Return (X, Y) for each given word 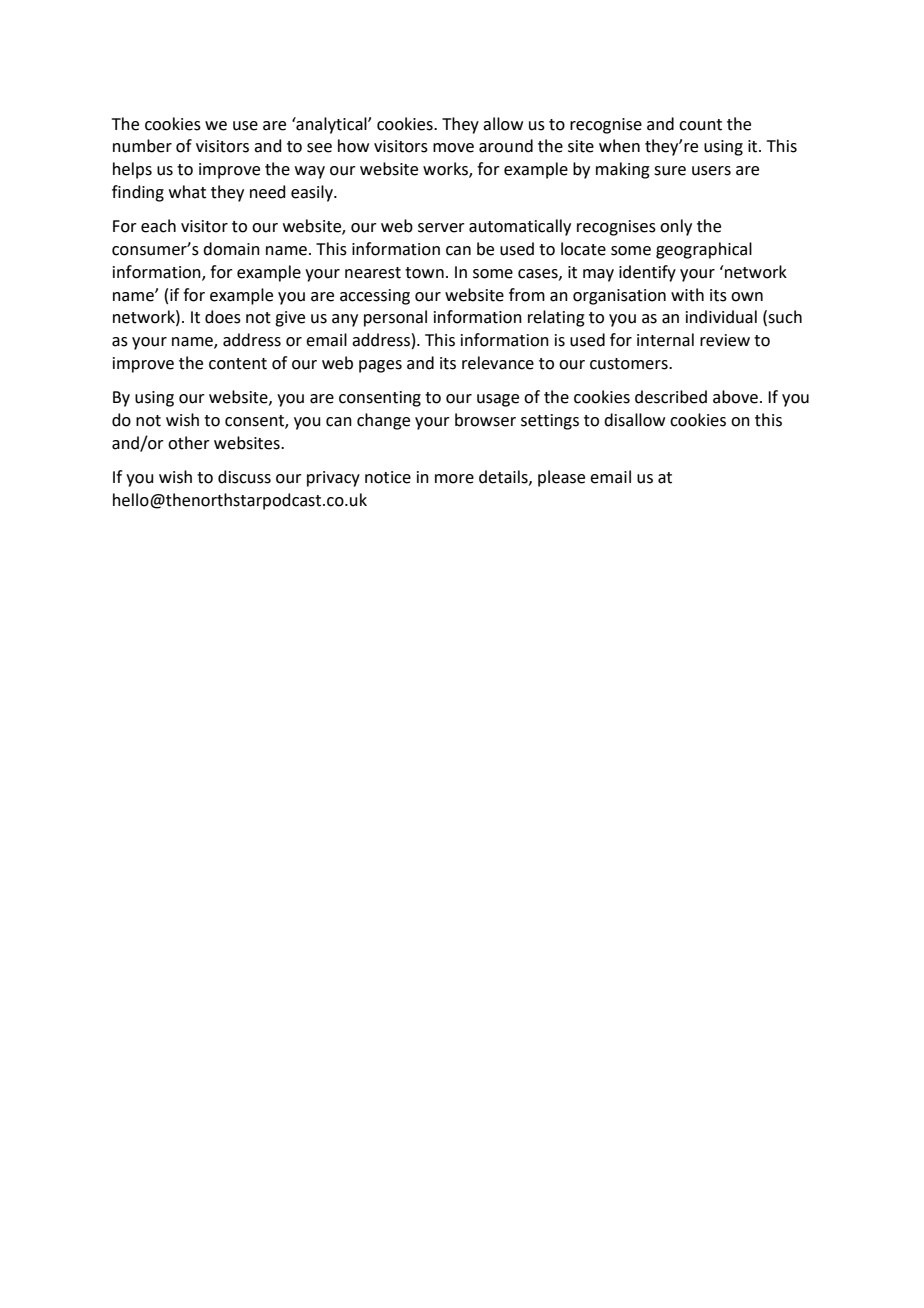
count (700, 125)
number (142, 146)
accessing (375, 297)
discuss (244, 477)
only (676, 227)
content (238, 364)
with (687, 295)
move (453, 148)
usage (498, 400)
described (671, 397)
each (158, 226)
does (223, 317)
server (441, 228)
